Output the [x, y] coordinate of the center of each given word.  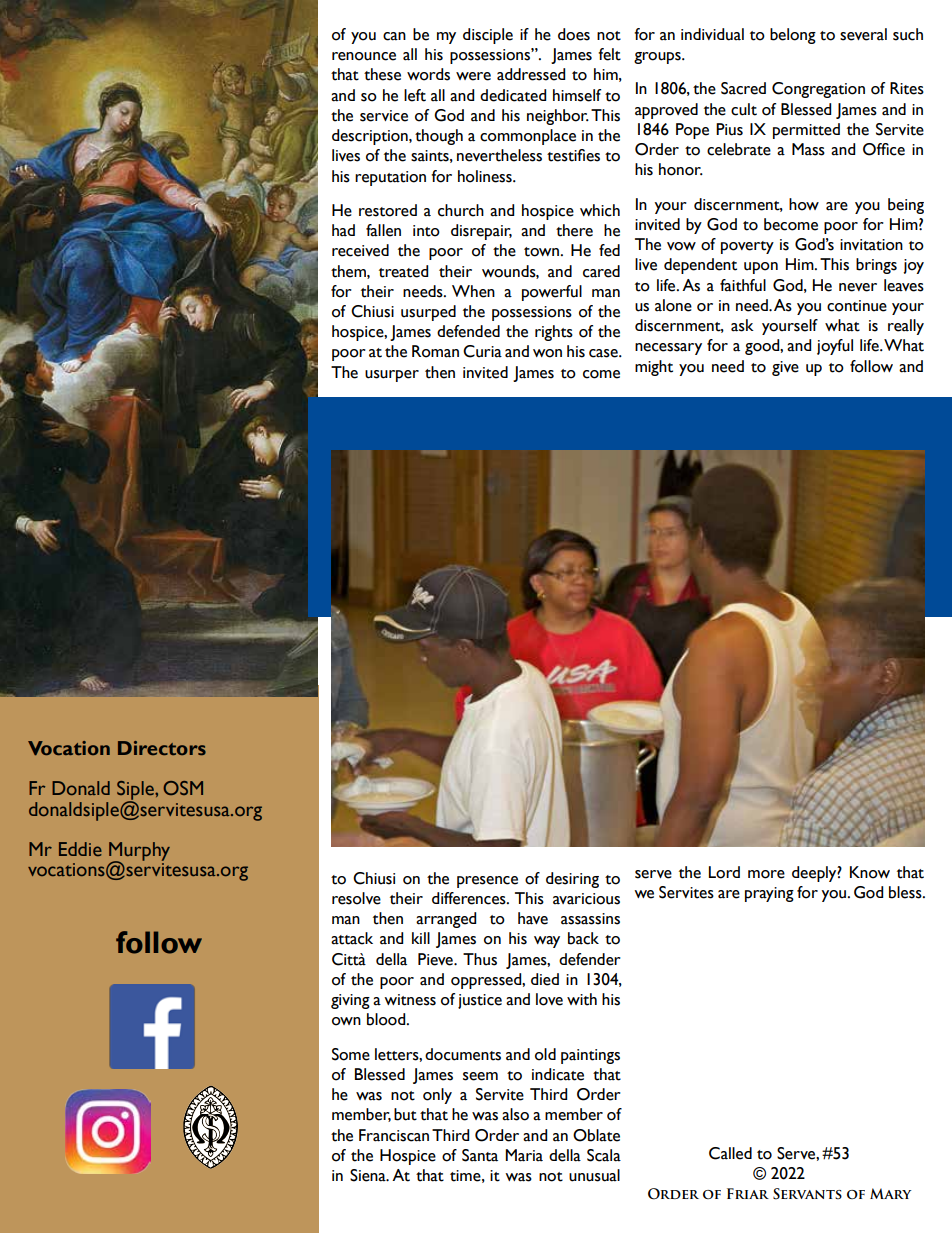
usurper [392, 376]
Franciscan [394, 1135]
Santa [480, 1155]
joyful [835, 347]
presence [487, 882]
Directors [162, 748]
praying [769, 894]
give [785, 368]
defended [468, 331]
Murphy [139, 852]
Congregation [818, 90]
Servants [807, 1194]
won [547, 353]
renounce [364, 56]
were [473, 76]
